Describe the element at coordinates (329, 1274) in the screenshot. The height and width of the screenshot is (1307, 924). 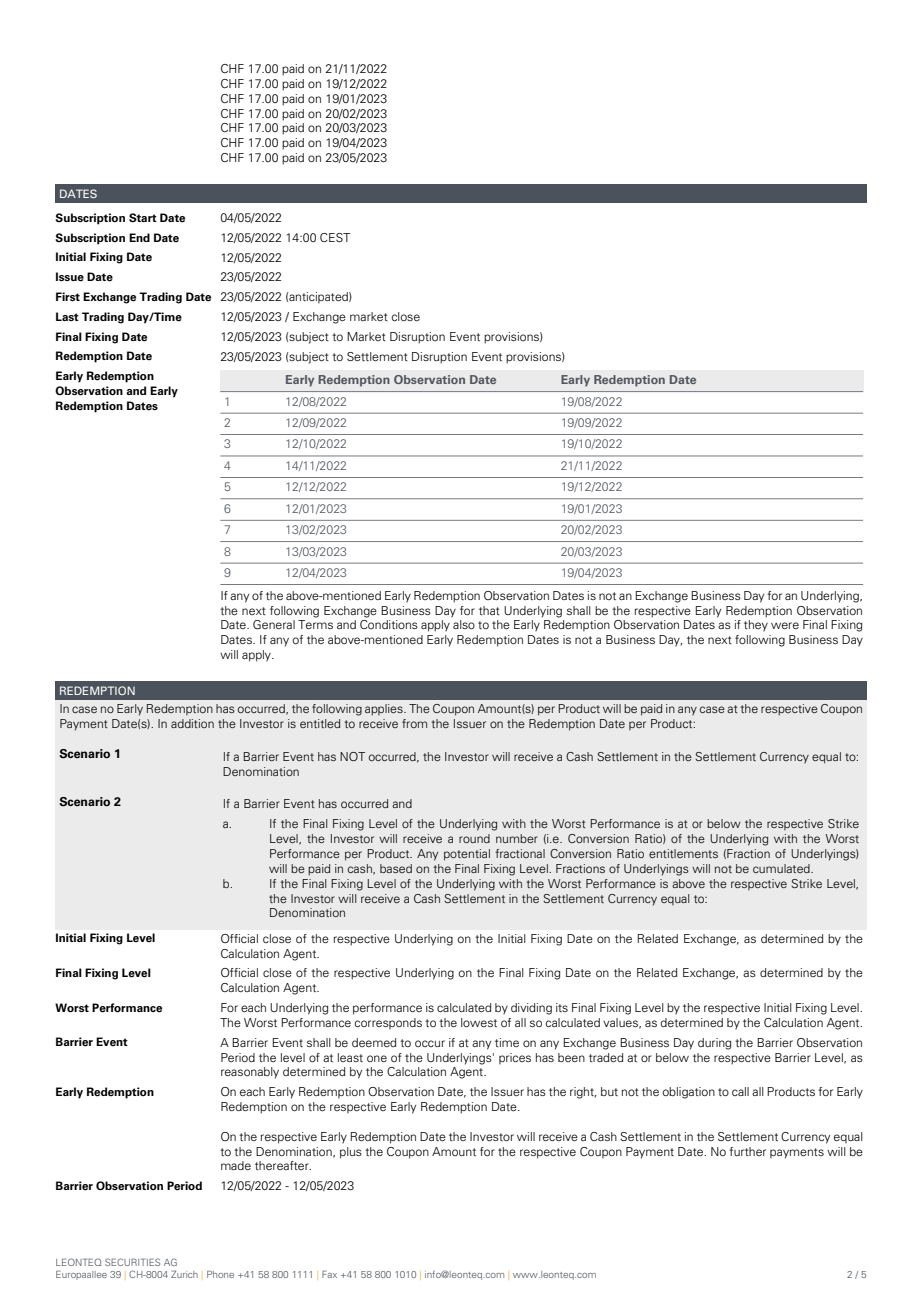
I see `Fax` at that location.
